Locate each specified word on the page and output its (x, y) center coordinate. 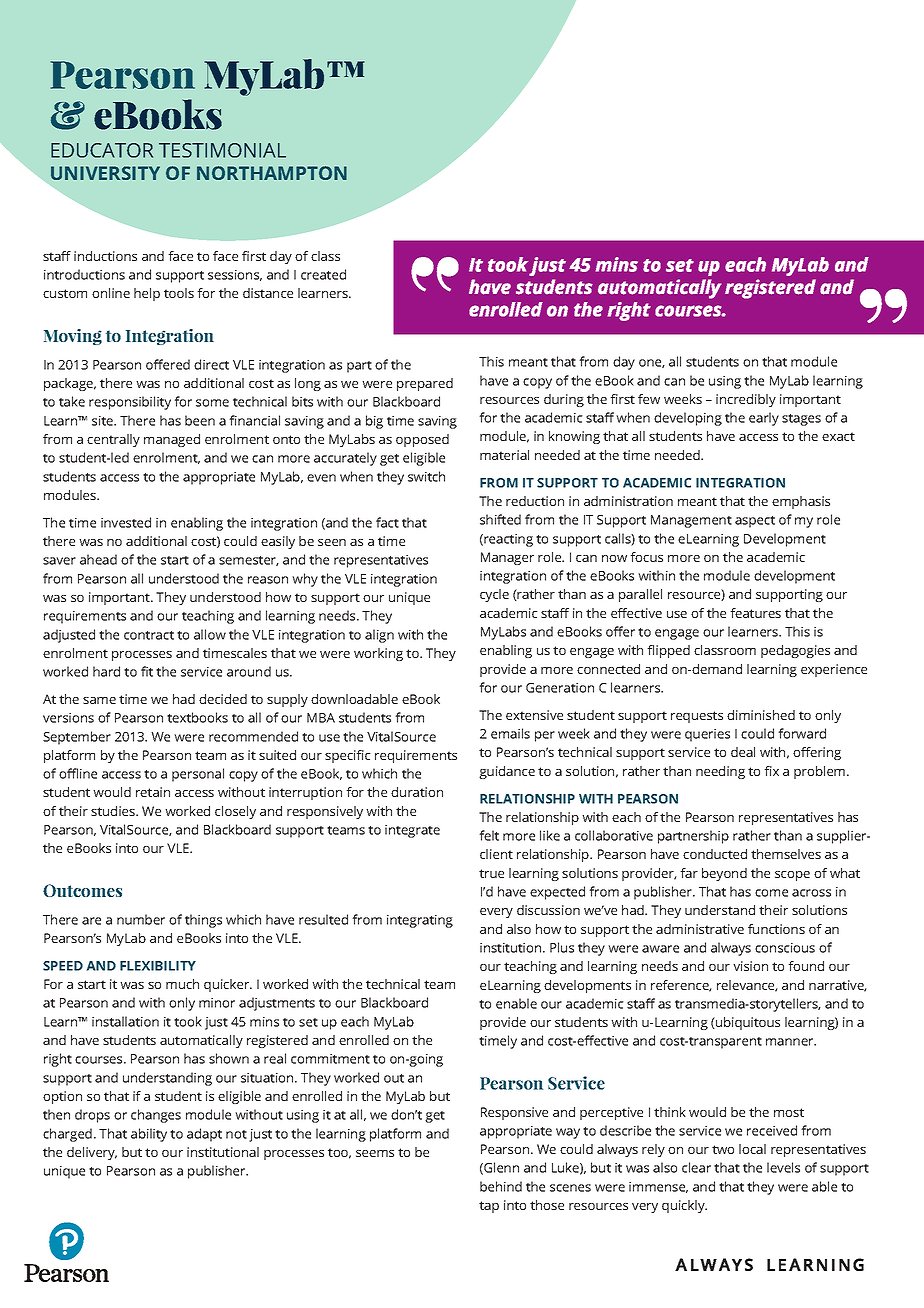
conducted (715, 854)
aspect (755, 522)
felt (489, 835)
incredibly (746, 400)
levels (783, 1167)
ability (149, 1135)
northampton (272, 173)
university (105, 173)
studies (114, 811)
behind (501, 1186)
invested (126, 522)
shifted (500, 519)
